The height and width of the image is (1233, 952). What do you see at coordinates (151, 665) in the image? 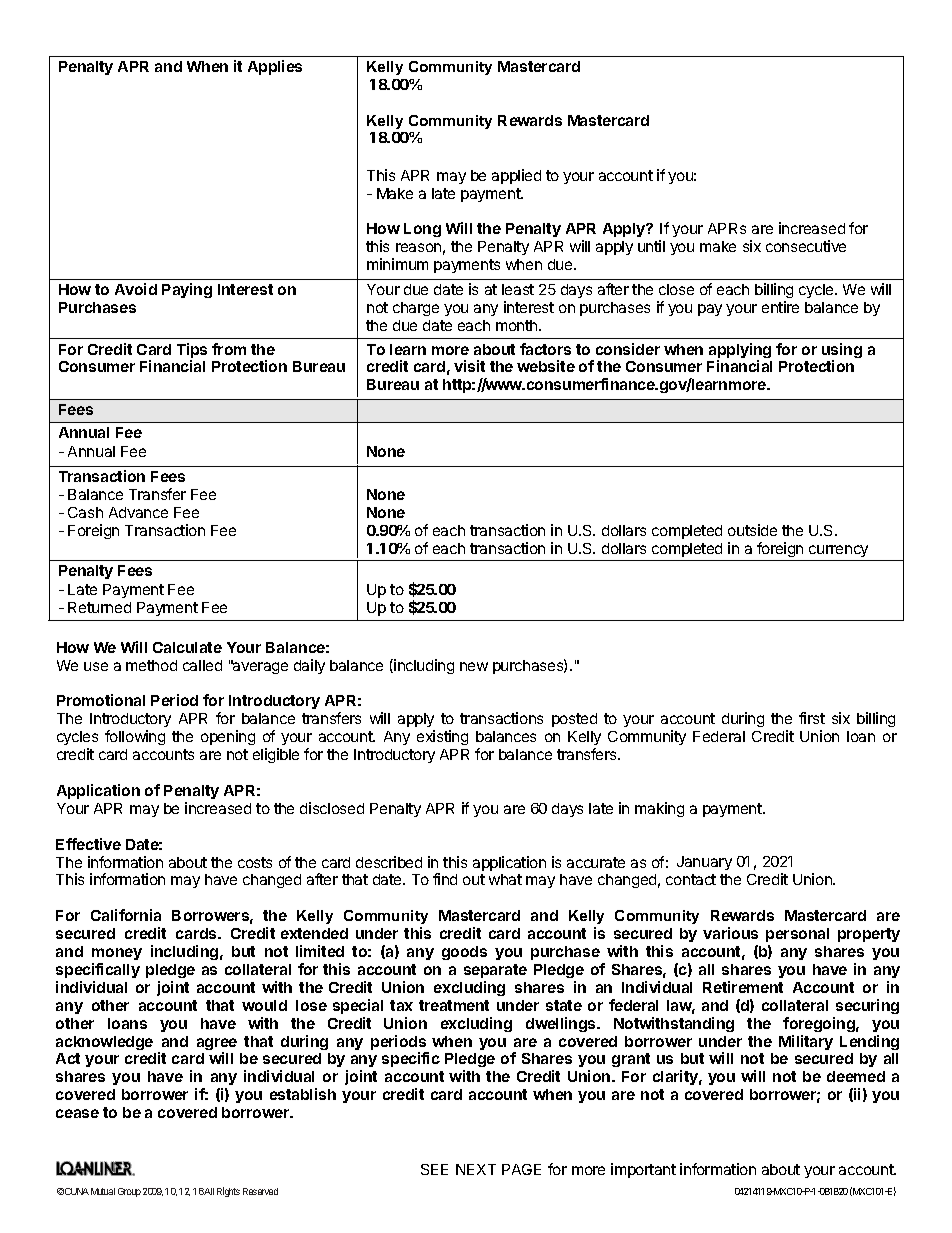
I see `method` at bounding box center [151, 665].
